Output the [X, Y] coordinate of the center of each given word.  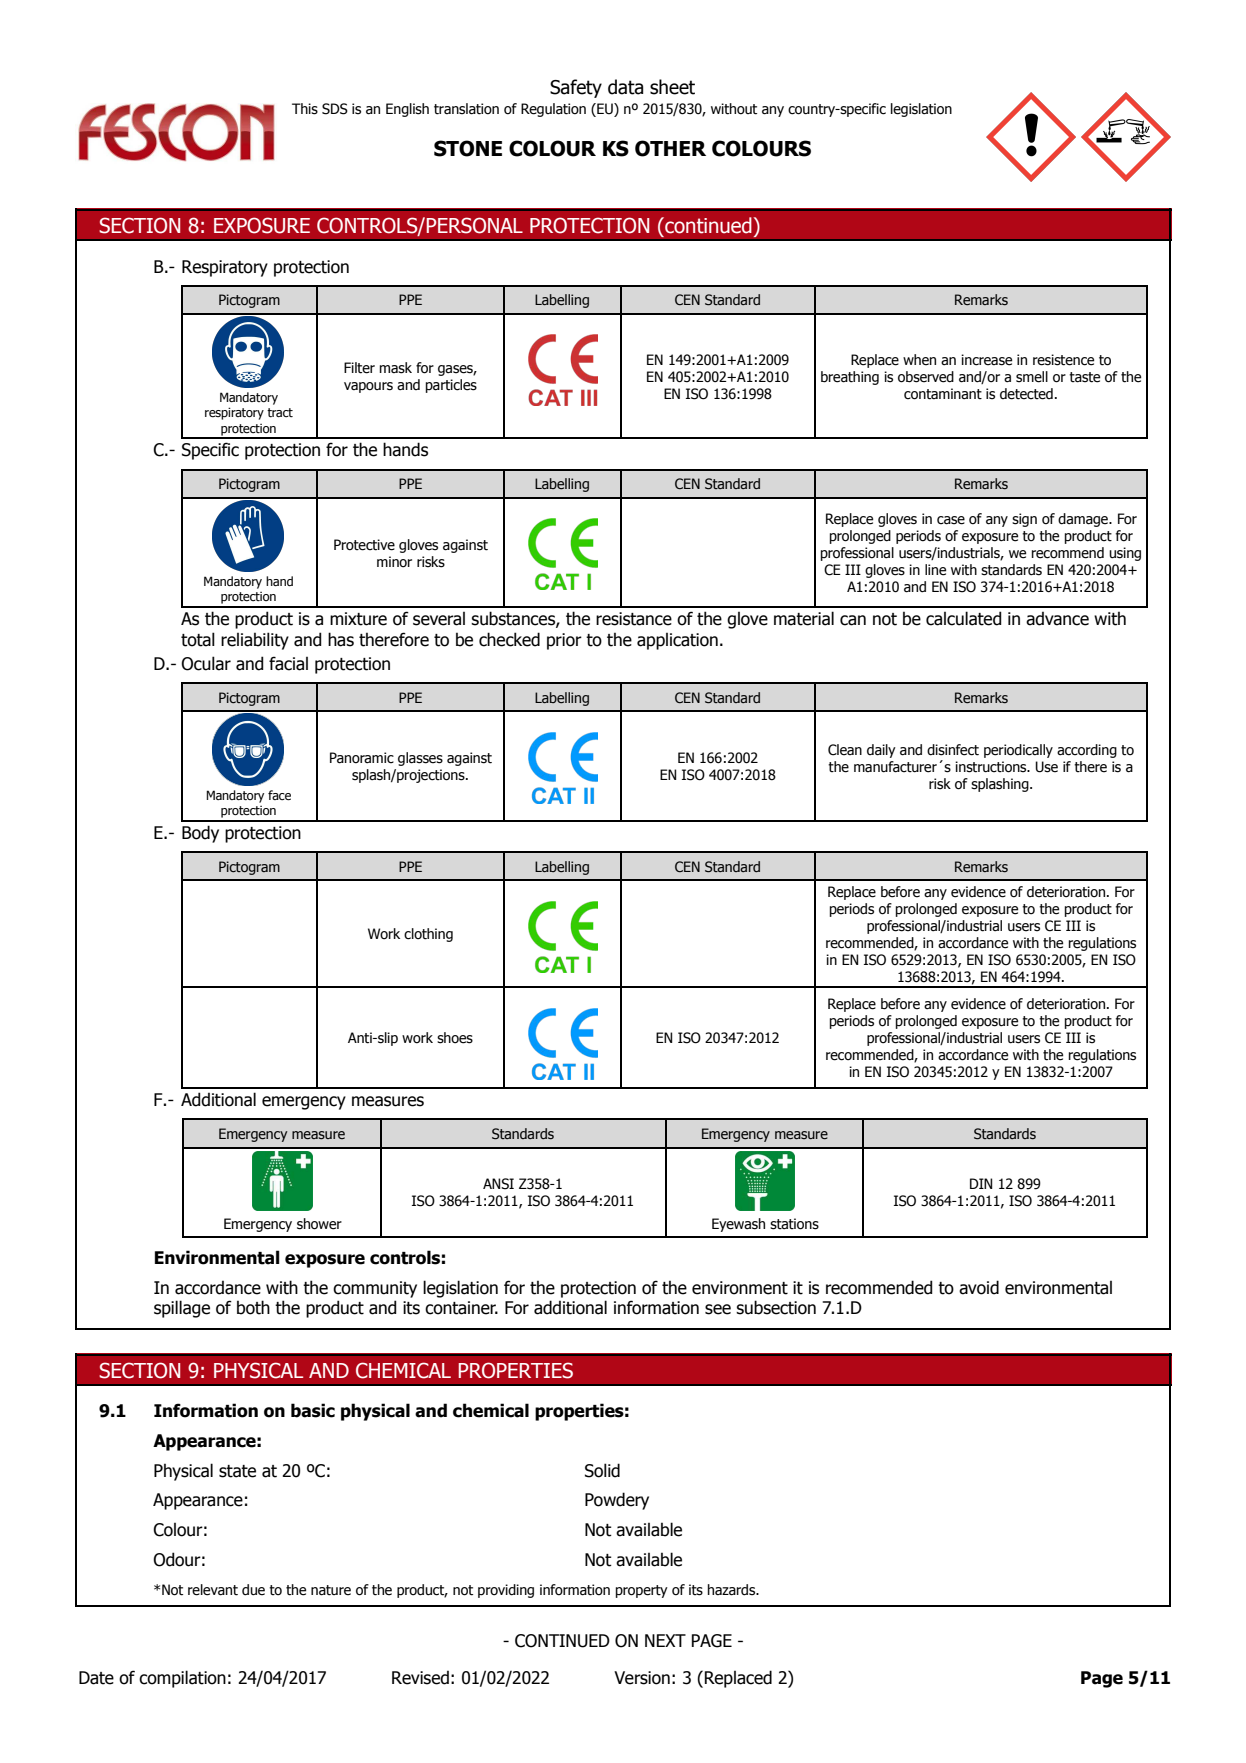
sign [1024, 520]
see [718, 1309]
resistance [634, 619]
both [253, 1307]
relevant [213, 1590]
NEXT [665, 1640]
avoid [979, 1287]
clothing [428, 935]
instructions [992, 767]
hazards [733, 1590]
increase [986, 360]
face [279, 795]
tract [280, 413]
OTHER [670, 148]
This [305, 109]
